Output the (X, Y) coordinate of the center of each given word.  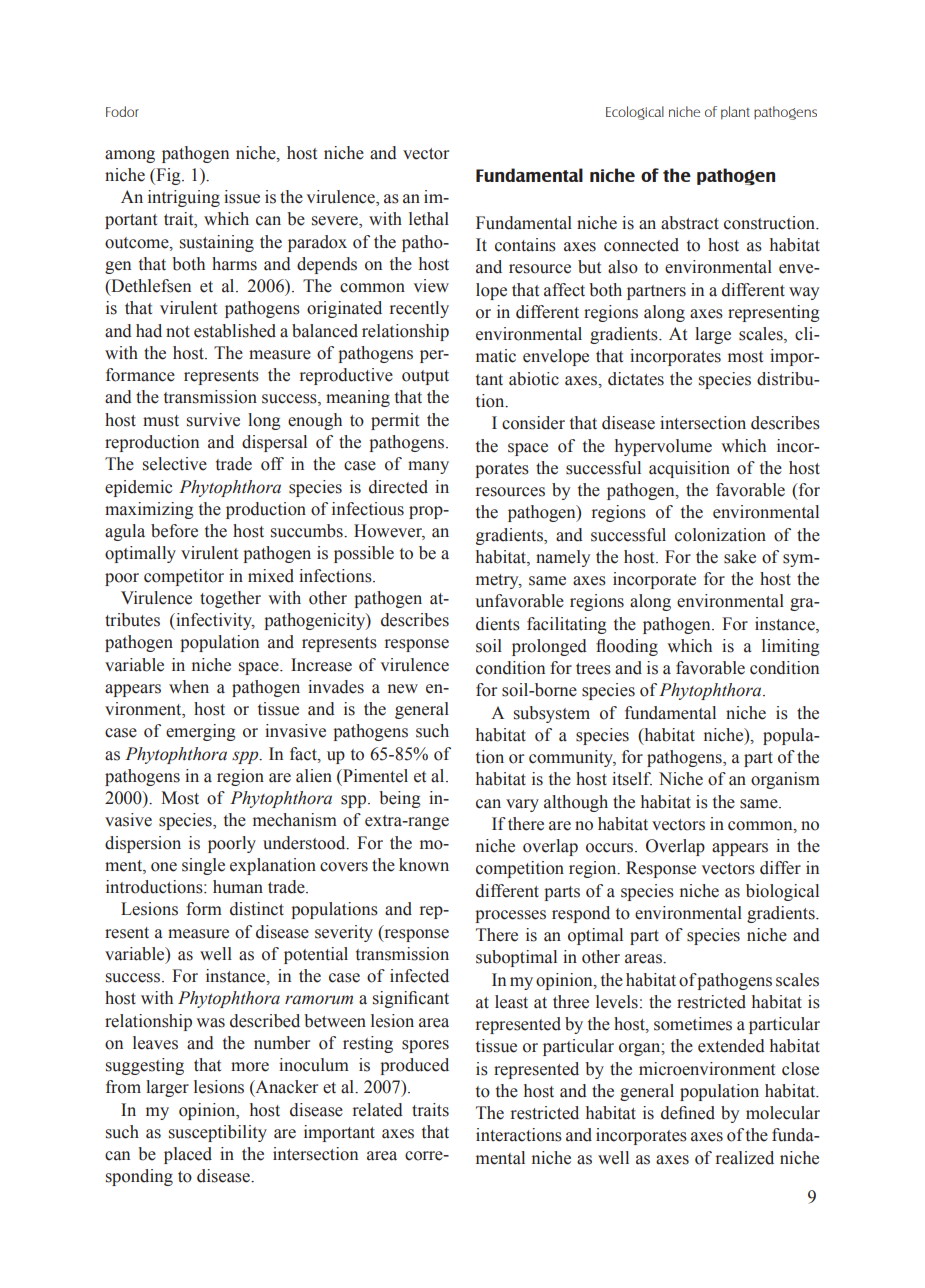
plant (735, 112)
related (378, 1110)
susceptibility (218, 1133)
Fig (168, 176)
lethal (429, 219)
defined (688, 1113)
